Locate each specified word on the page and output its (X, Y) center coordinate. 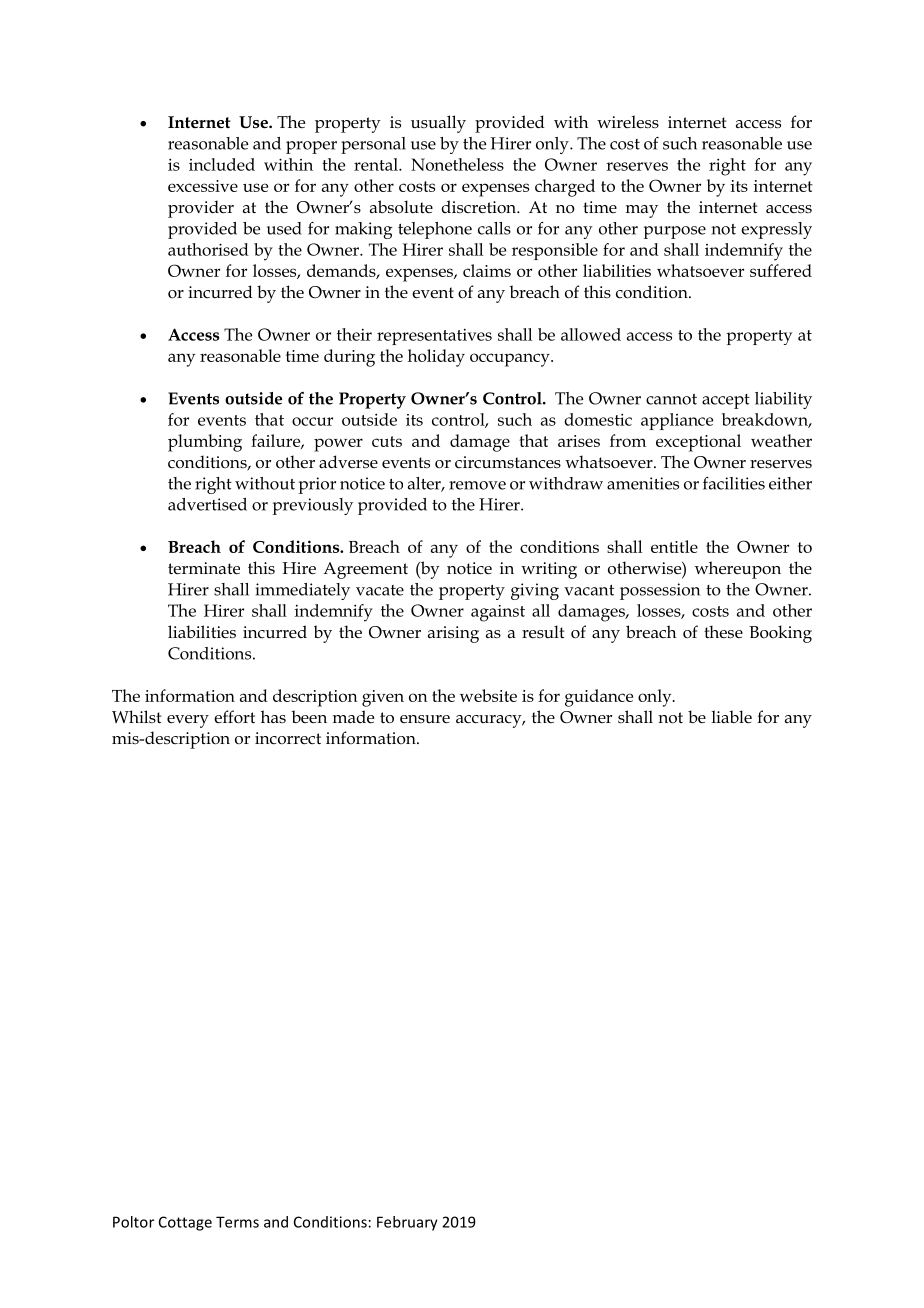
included (222, 164)
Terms (237, 1222)
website (488, 695)
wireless (628, 122)
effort (234, 717)
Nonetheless (457, 164)
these (723, 632)
